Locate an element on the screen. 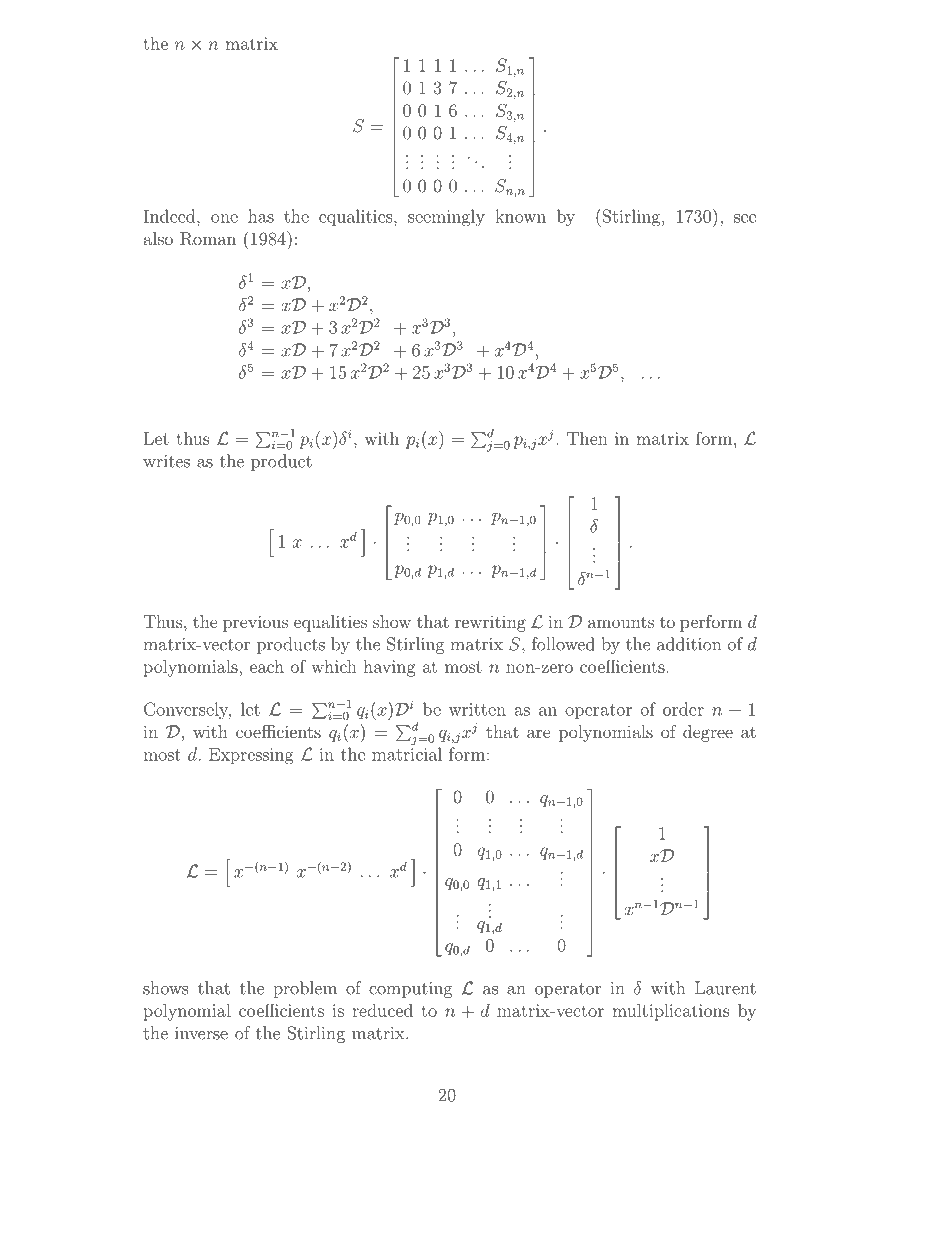 The width and height of the screenshot is (952, 1233). multiplications is located at coordinates (671, 1012).
